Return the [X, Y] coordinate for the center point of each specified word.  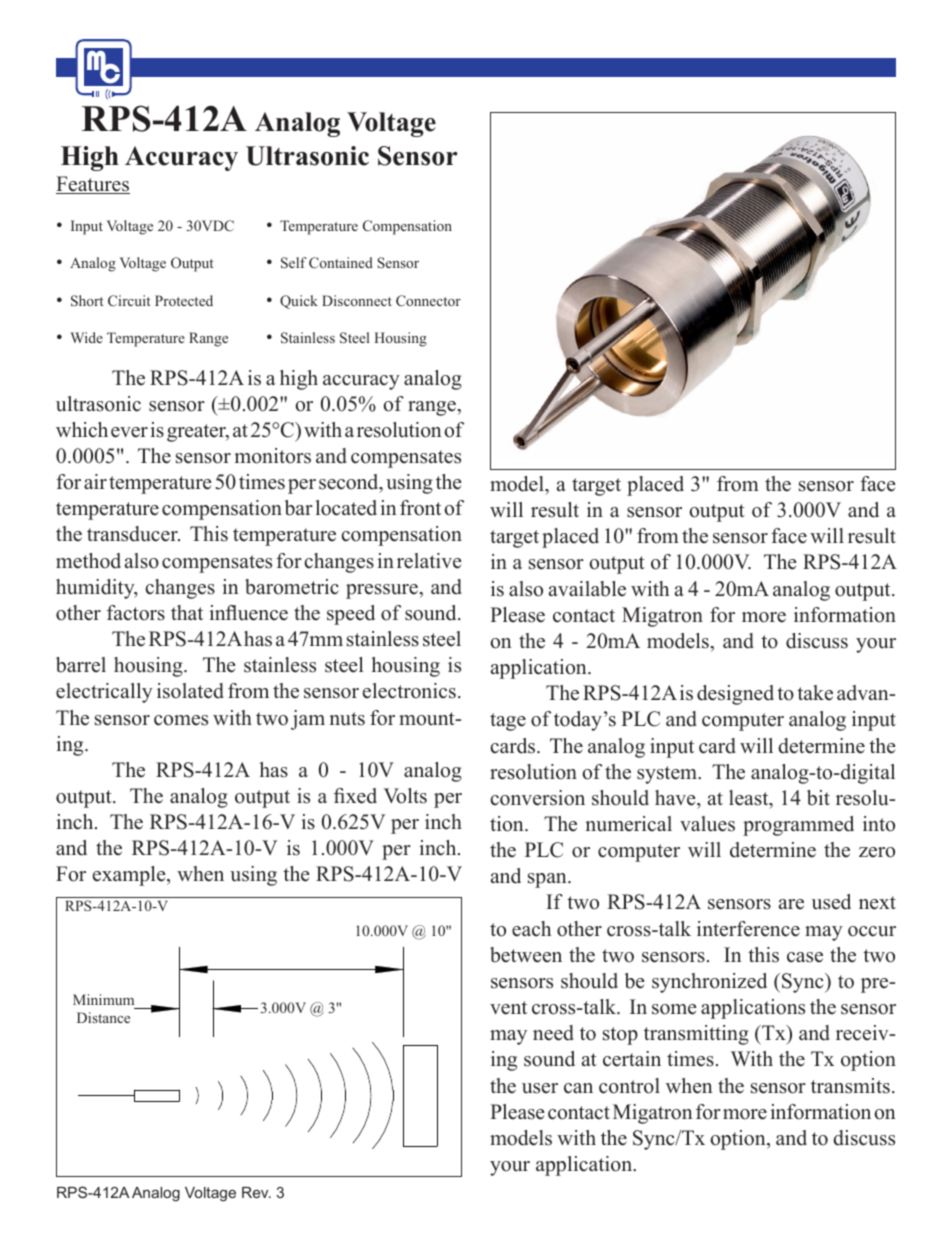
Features [93, 185]
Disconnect [357, 300]
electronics [409, 691]
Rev [256, 1192]
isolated [190, 691]
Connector [428, 300]
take [815, 693]
